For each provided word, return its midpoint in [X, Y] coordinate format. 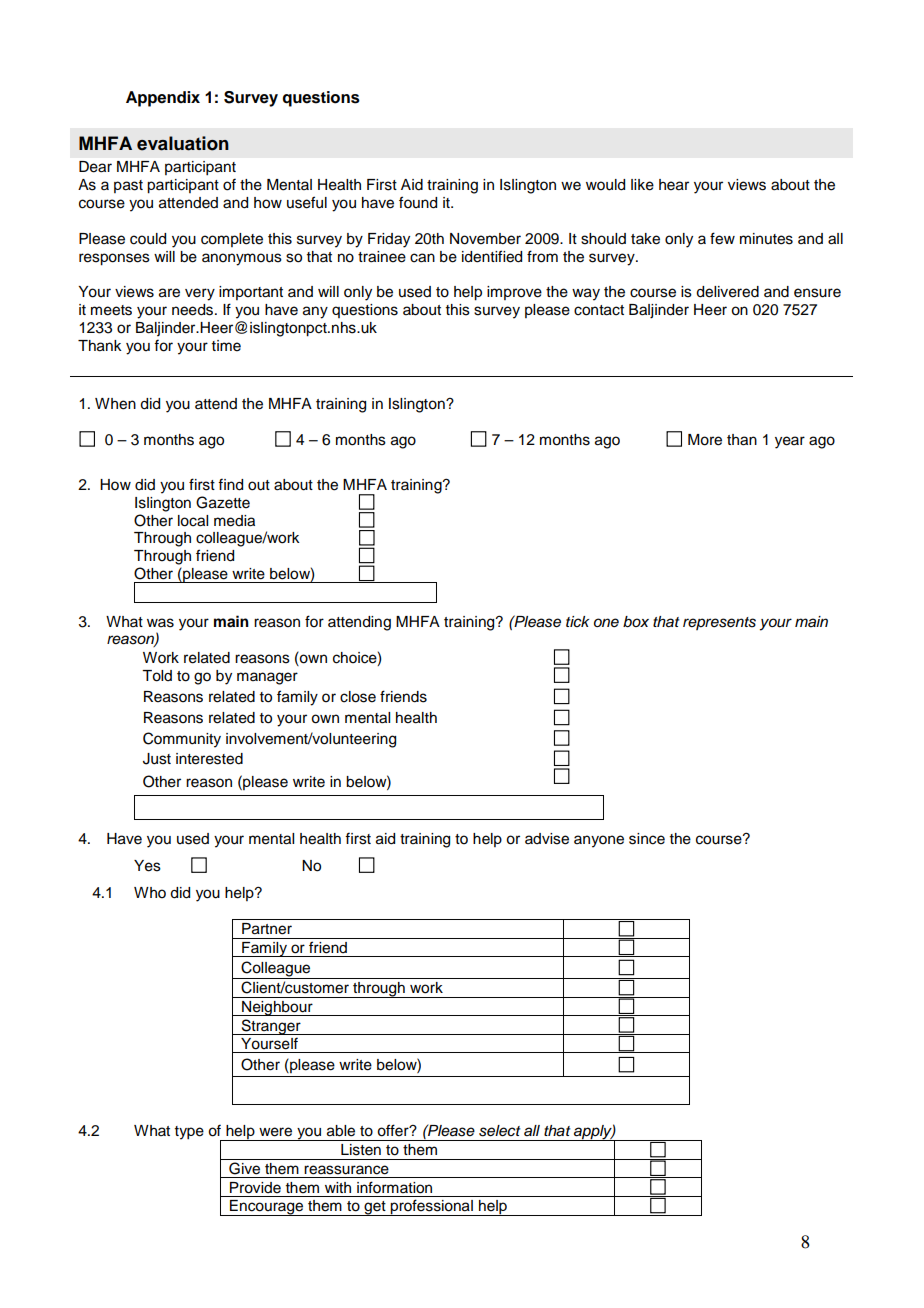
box [636, 622]
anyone [599, 841]
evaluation [183, 143]
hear [674, 185]
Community [182, 740]
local [193, 521]
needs [194, 310]
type [189, 1133]
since [647, 839]
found [418, 202]
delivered [727, 292]
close [358, 697]
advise [547, 839]
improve [514, 293]
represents [719, 623]
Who [150, 893]
